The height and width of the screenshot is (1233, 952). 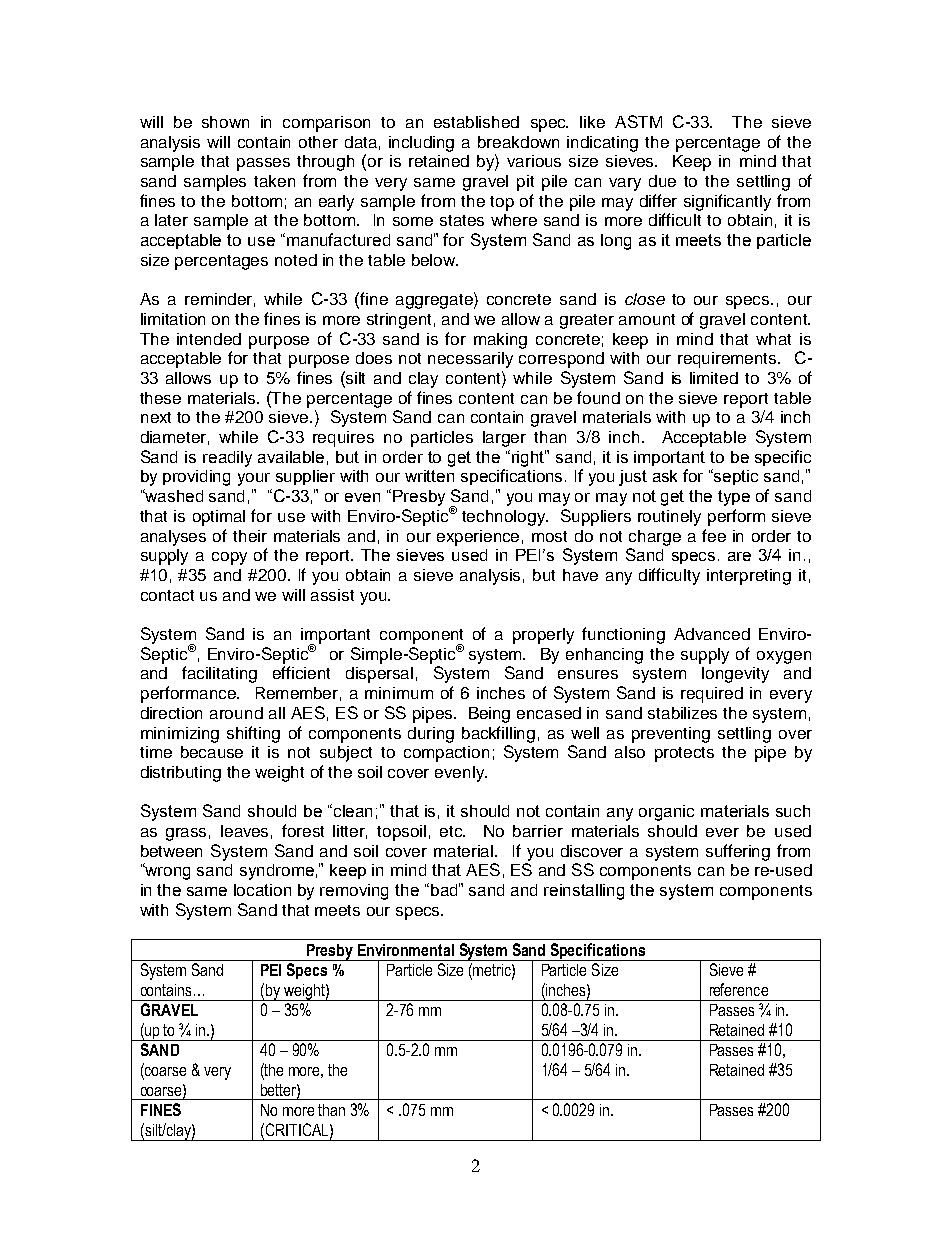 I want to click on larger, so click(x=504, y=439).
